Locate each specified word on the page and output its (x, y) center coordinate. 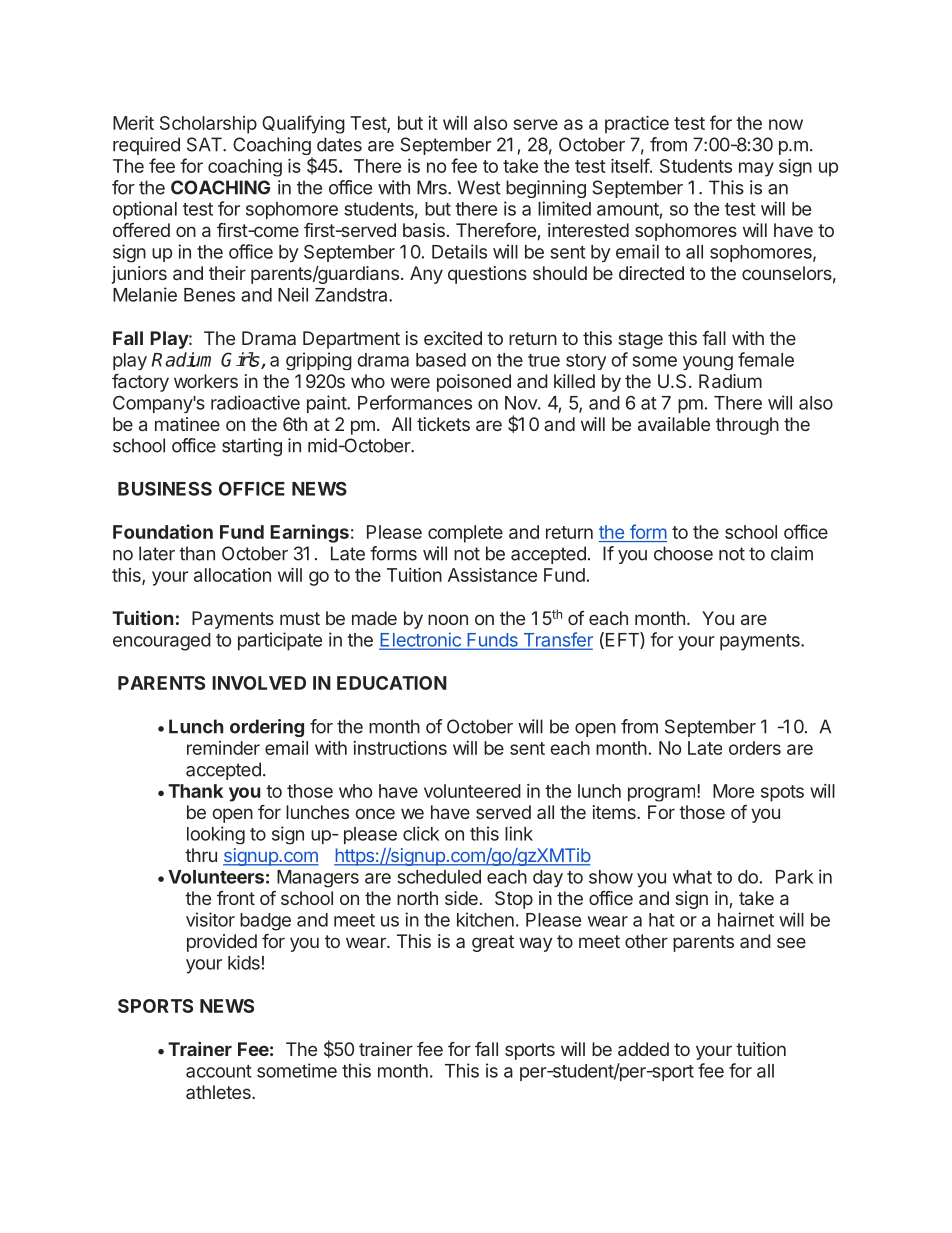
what (692, 877)
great (493, 943)
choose (683, 553)
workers (206, 381)
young (708, 363)
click (421, 833)
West (479, 187)
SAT (205, 144)
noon (448, 619)
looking (216, 835)
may (756, 169)
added (643, 1049)
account (219, 1071)
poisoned (474, 383)
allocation (232, 575)
